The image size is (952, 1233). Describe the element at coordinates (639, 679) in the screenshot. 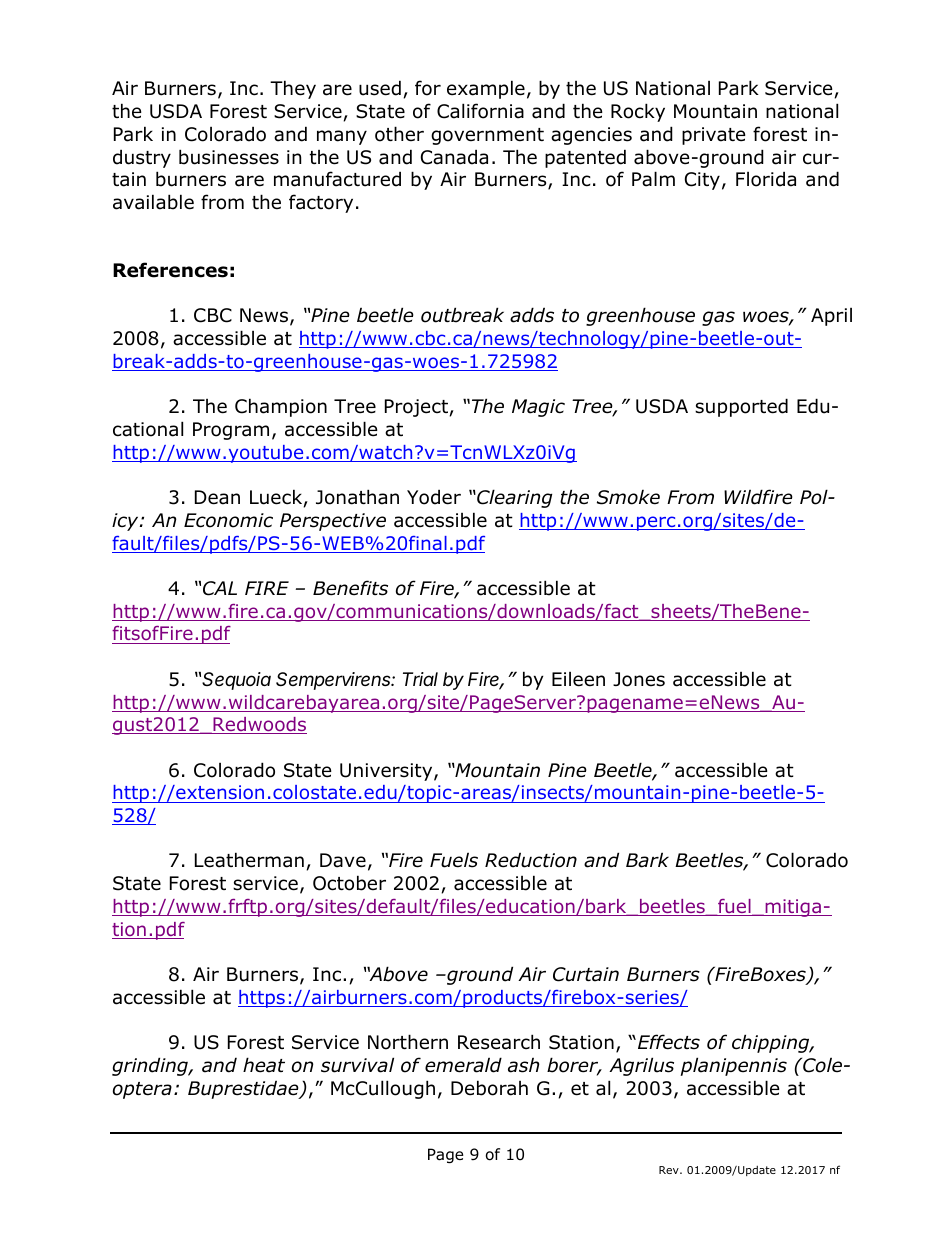

I see `Jones` at that location.
